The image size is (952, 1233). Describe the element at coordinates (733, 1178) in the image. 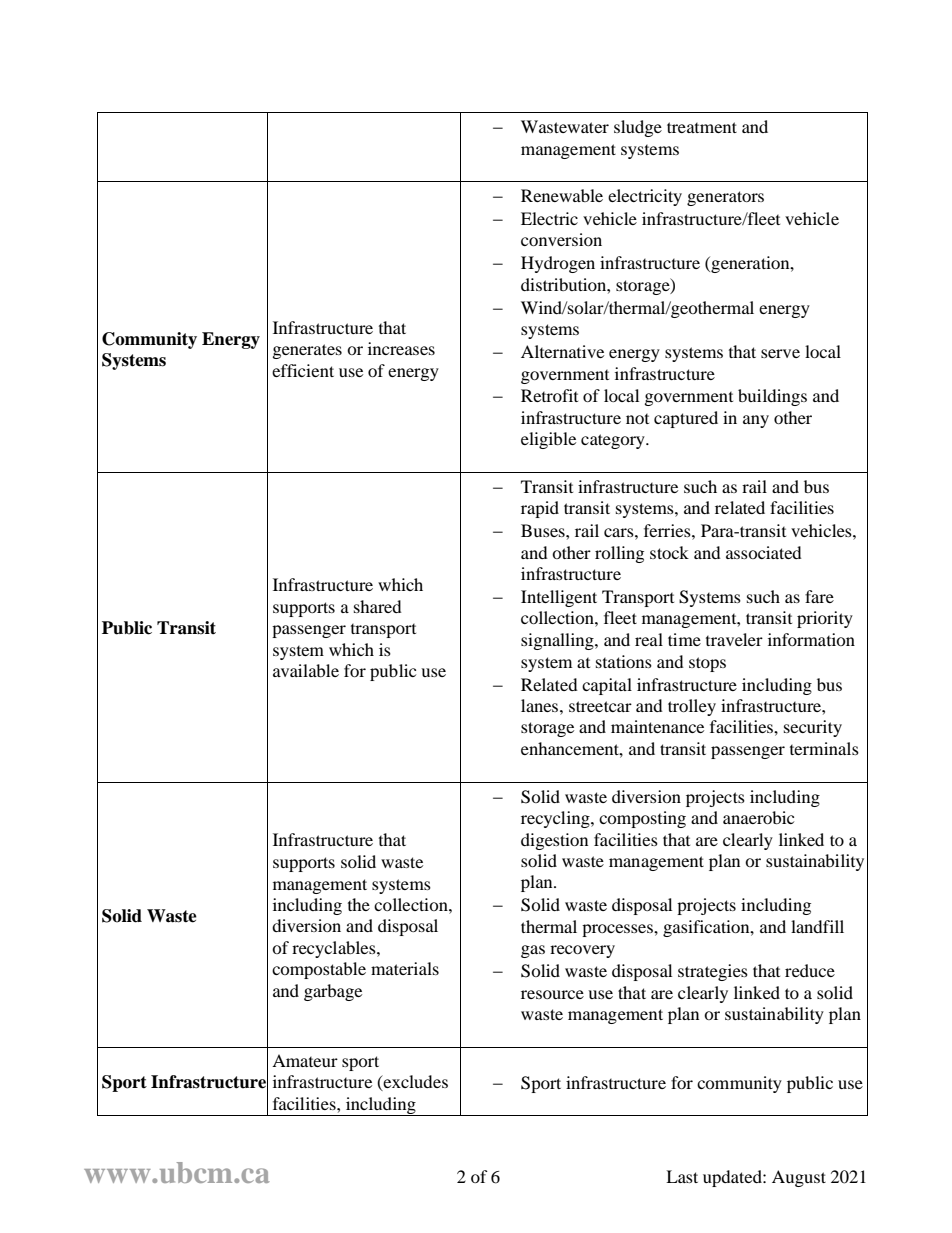

I see `updated` at that location.
